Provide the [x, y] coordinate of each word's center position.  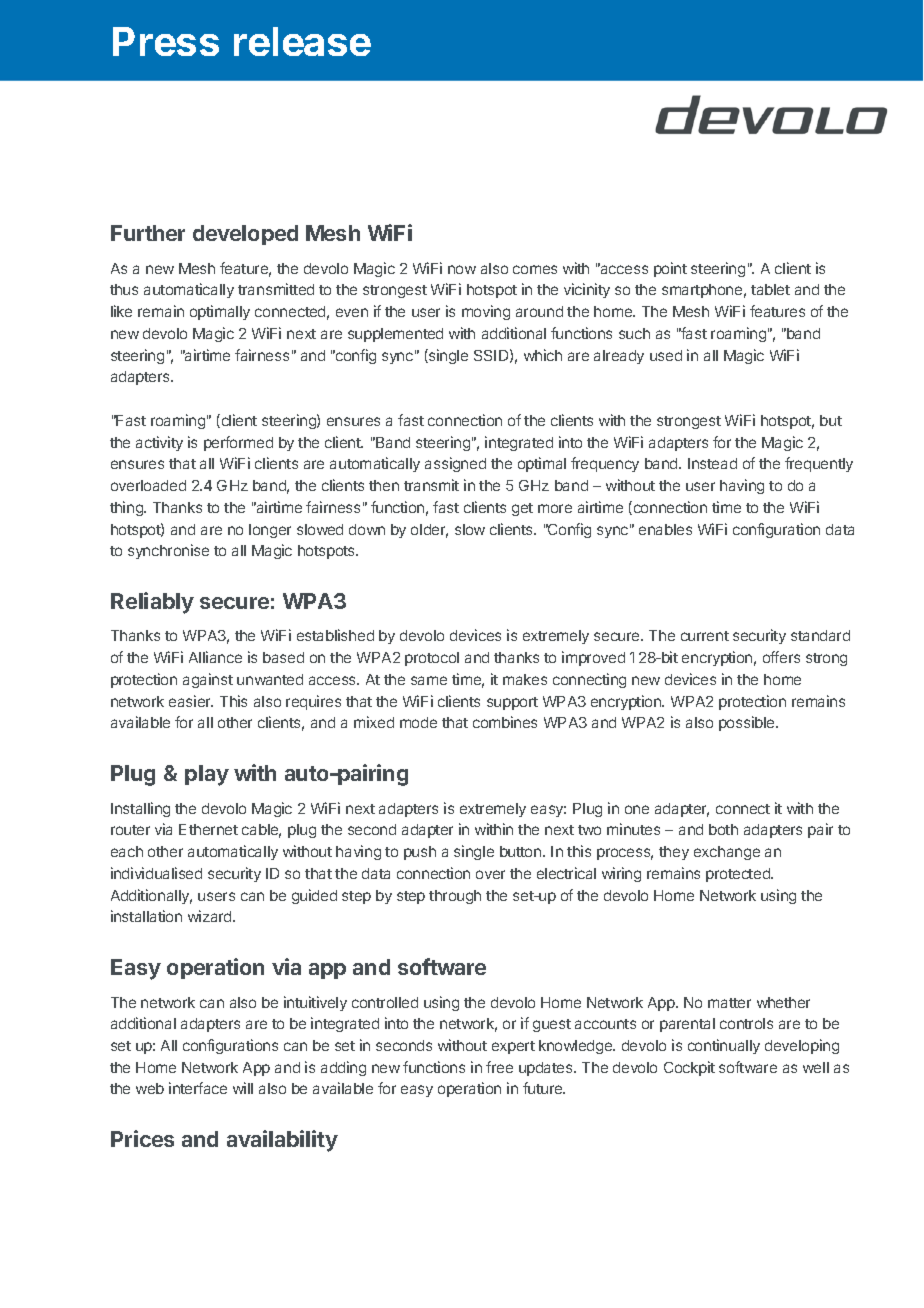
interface [198, 1088]
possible [748, 723]
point [670, 269]
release [302, 41]
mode [418, 722]
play [207, 775]
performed [238, 443]
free [499, 1067]
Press [166, 41]
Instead [712, 463]
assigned [455, 464]
